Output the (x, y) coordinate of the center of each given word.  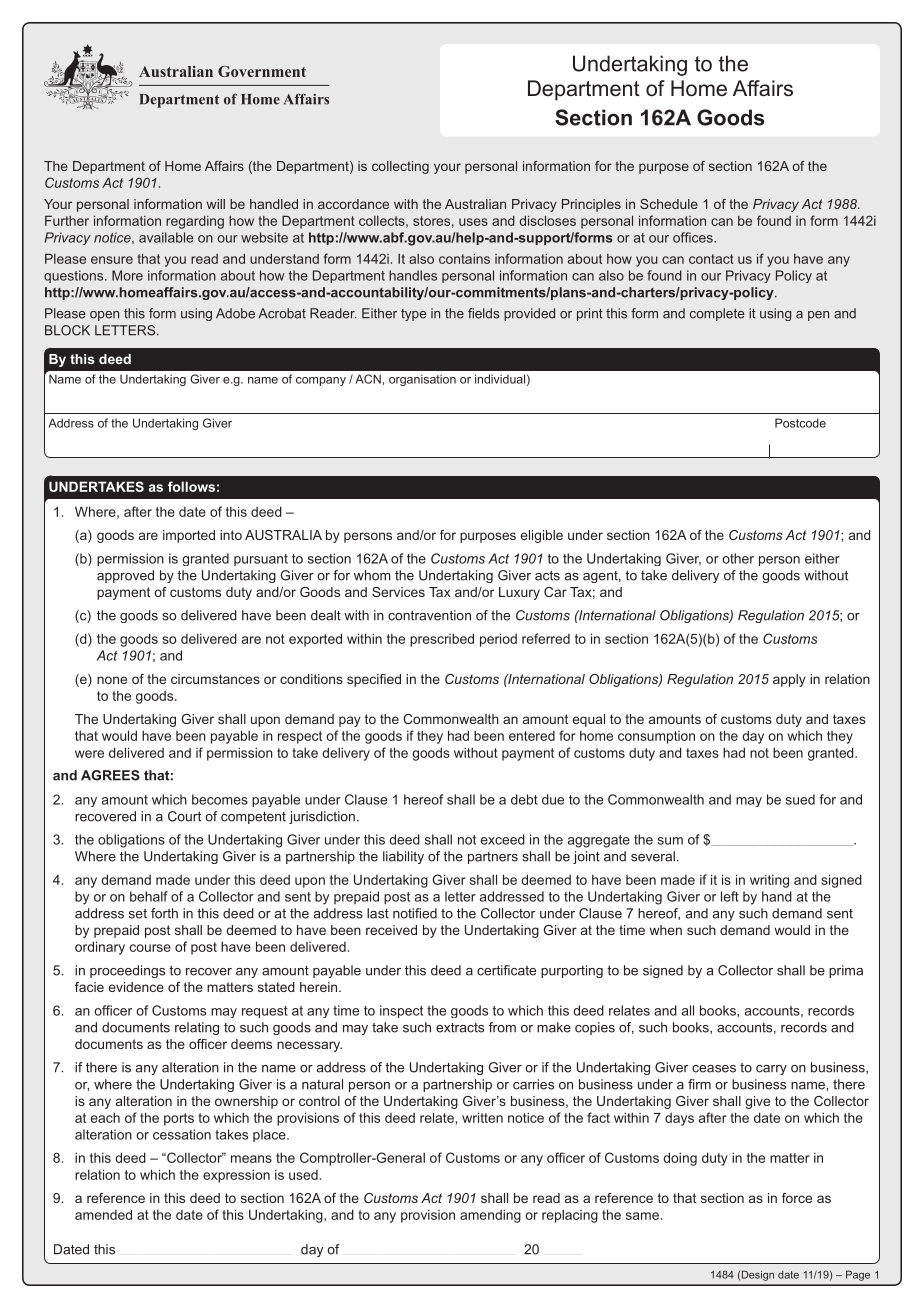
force (797, 1198)
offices (694, 237)
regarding (195, 222)
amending (490, 1216)
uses (473, 222)
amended (103, 1214)
